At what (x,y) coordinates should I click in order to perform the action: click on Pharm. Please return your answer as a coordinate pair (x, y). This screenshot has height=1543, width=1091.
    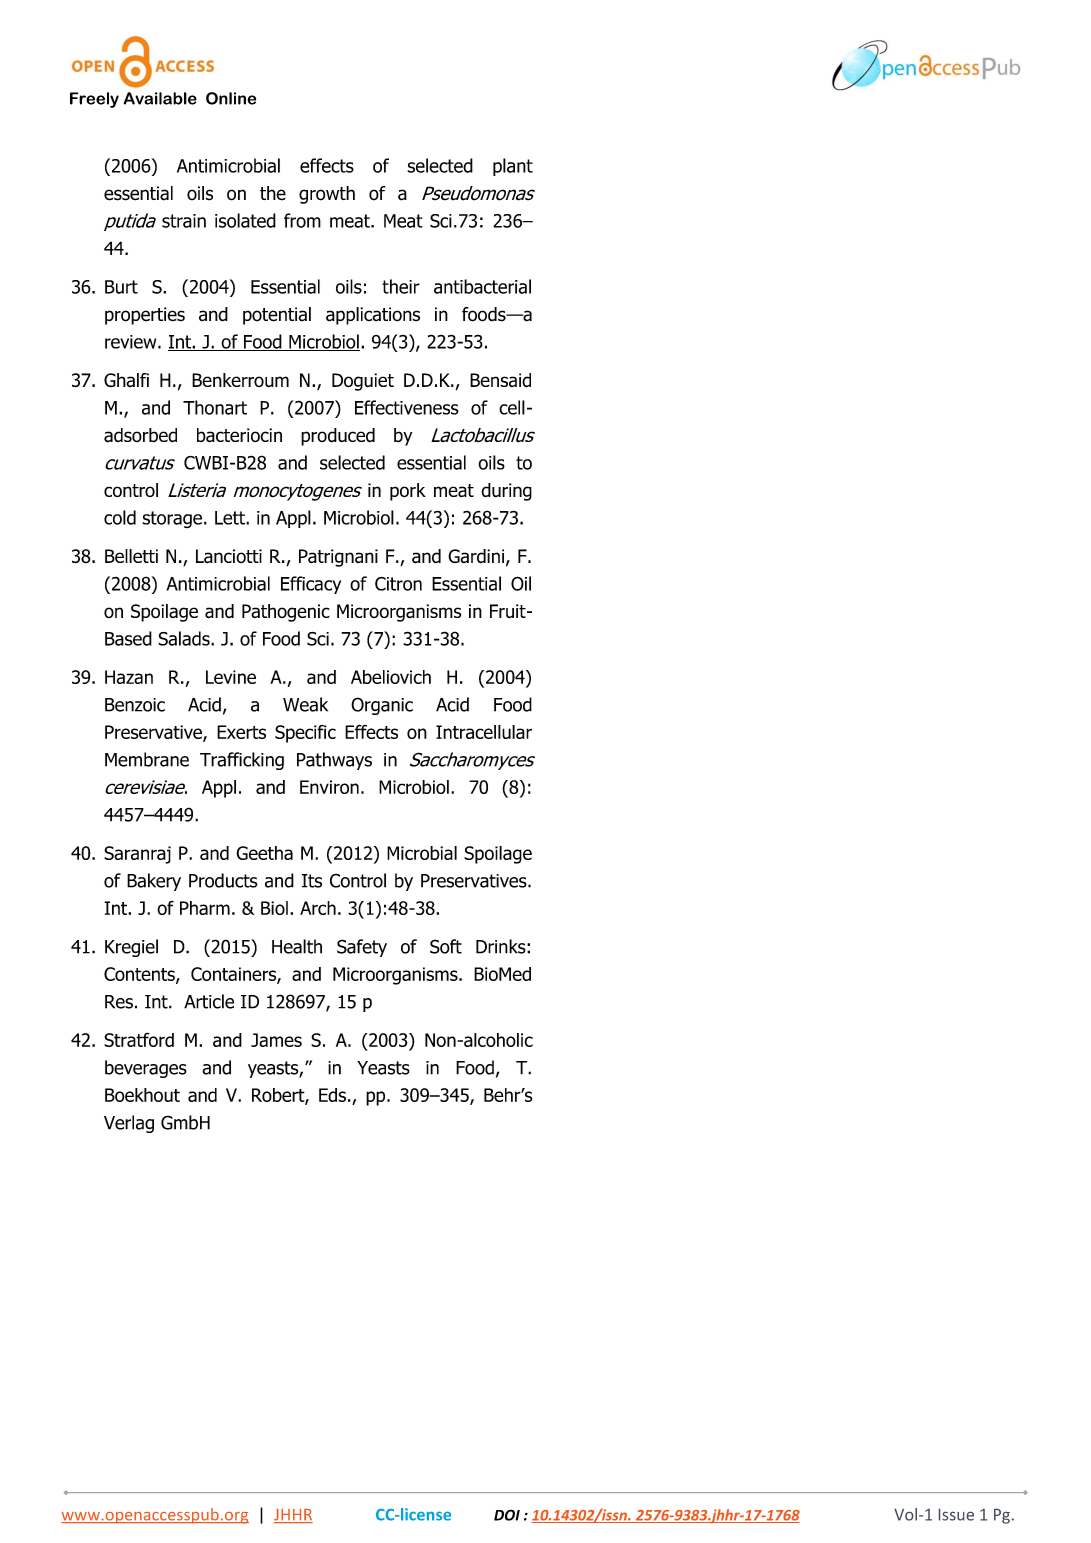
    Looking at the image, I should click on (205, 908).
